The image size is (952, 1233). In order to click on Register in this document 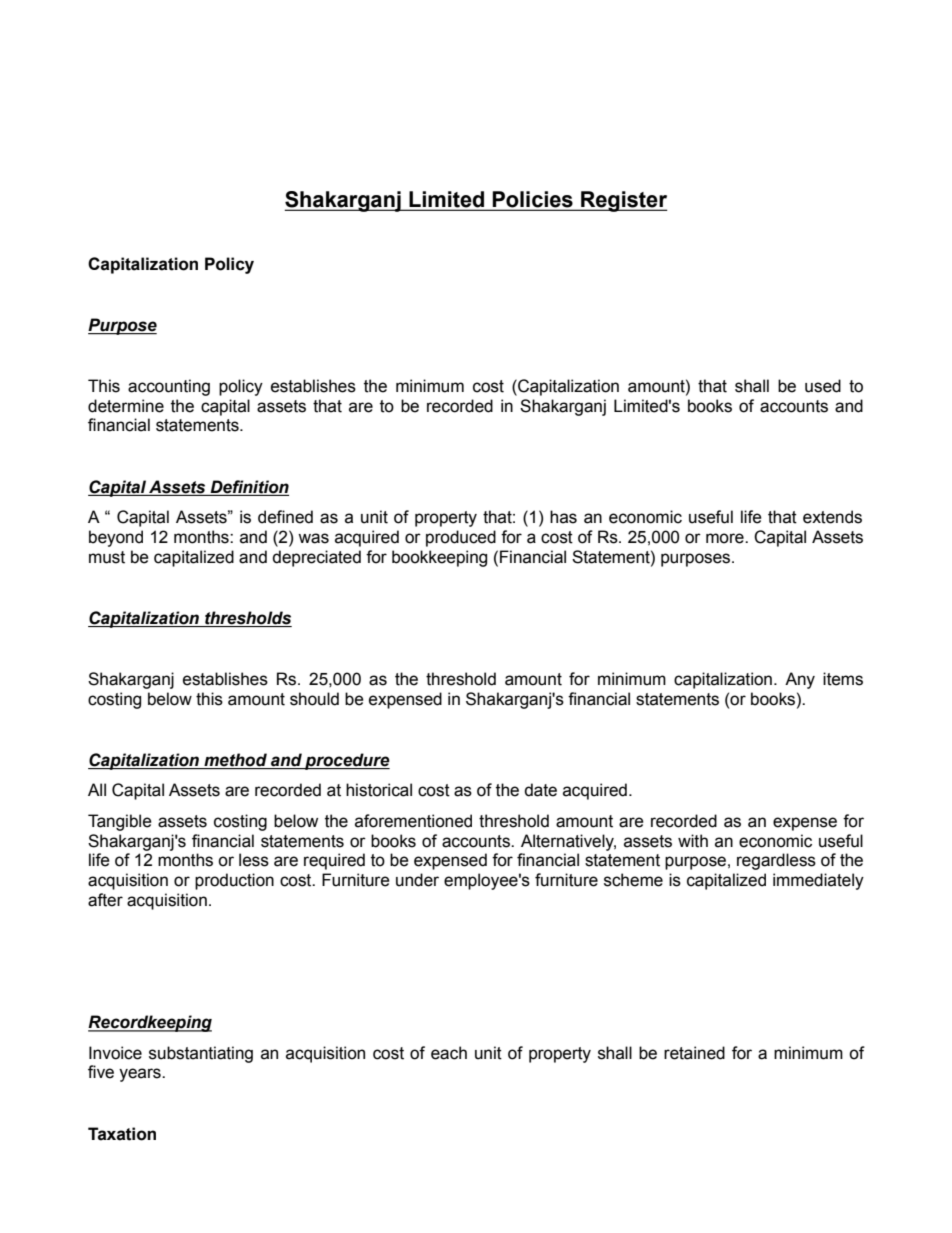, I will do `click(623, 201)`.
